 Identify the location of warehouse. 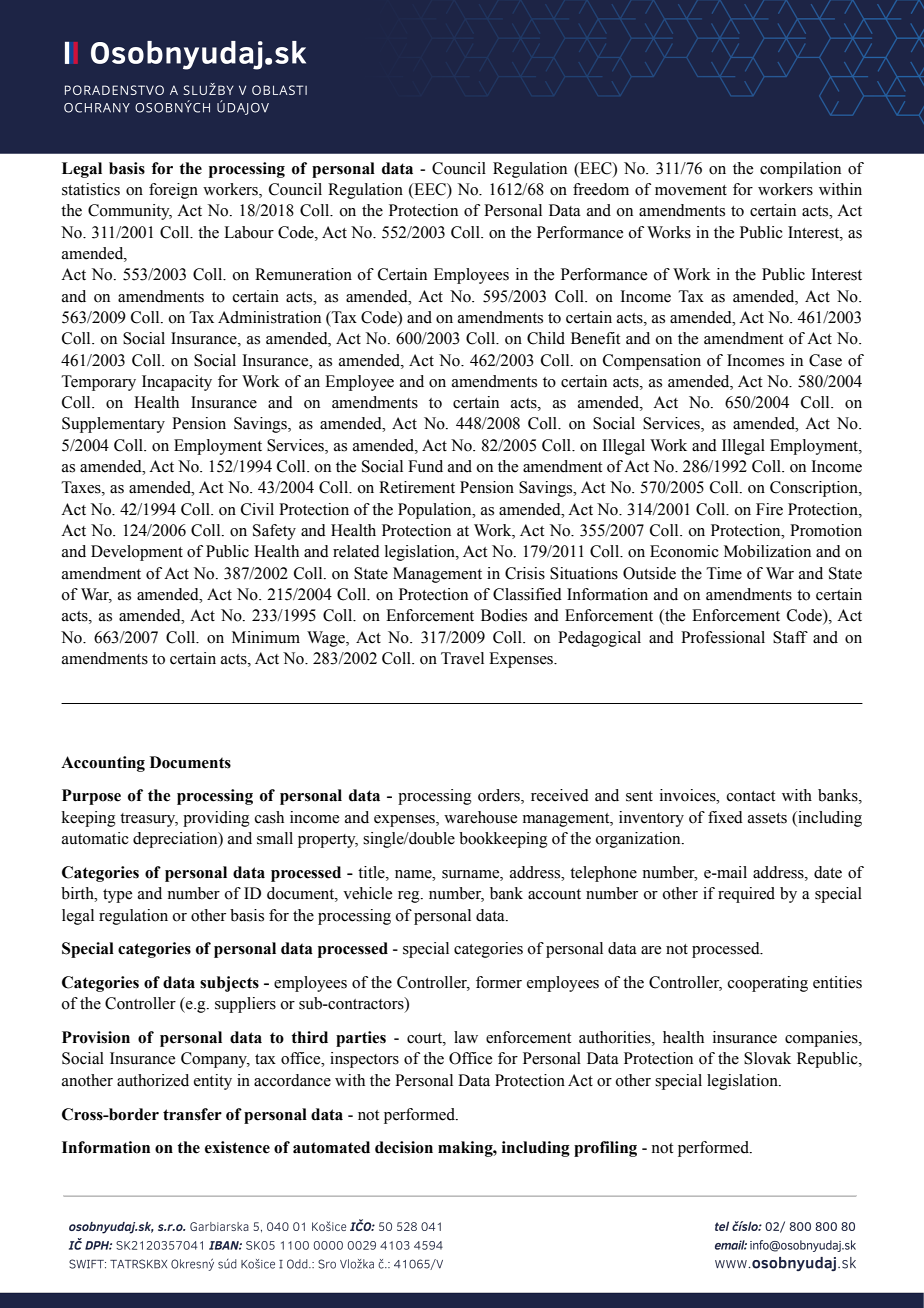
(480, 817).
